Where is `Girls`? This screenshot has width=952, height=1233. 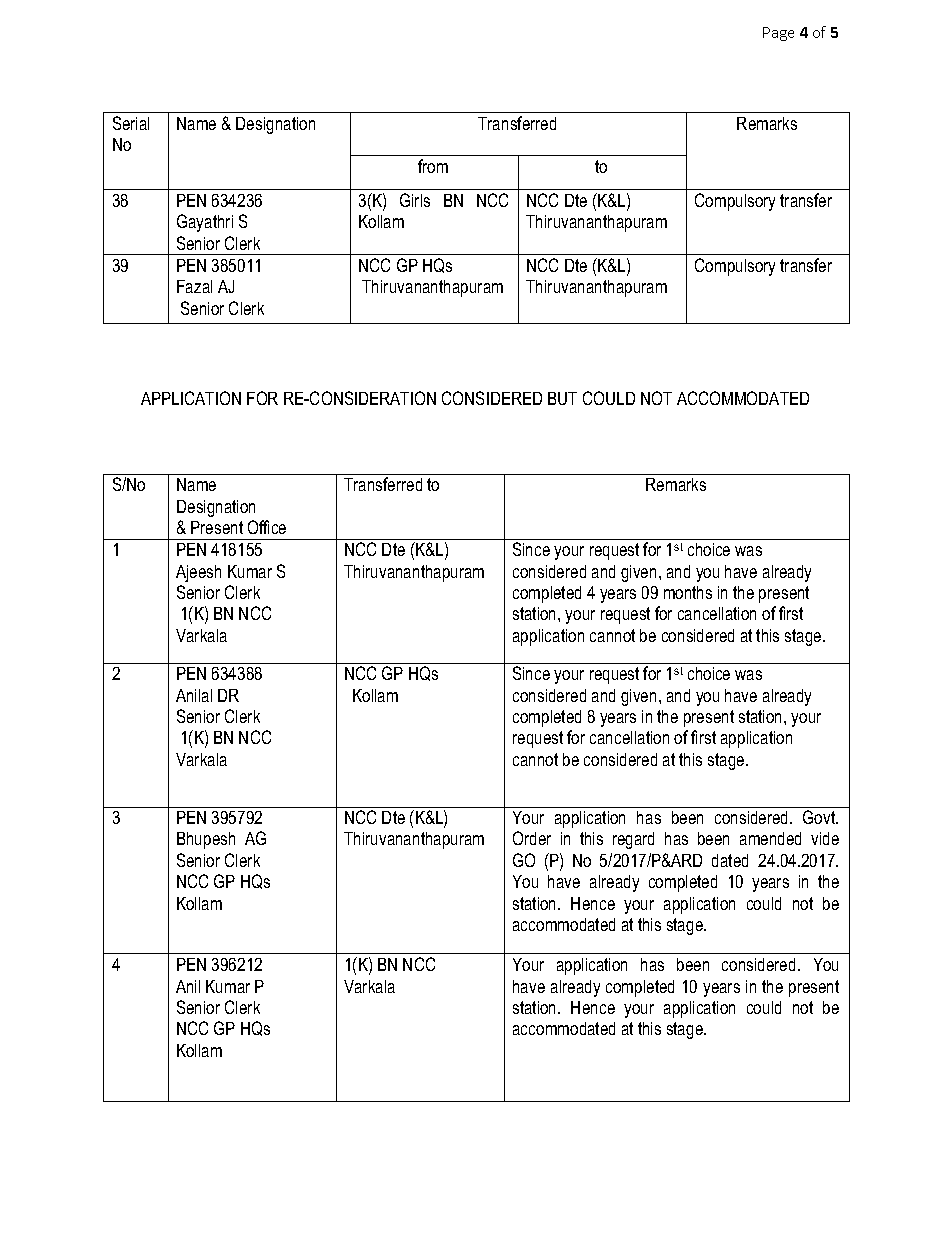 Girls is located at coordinates (415, 200).
